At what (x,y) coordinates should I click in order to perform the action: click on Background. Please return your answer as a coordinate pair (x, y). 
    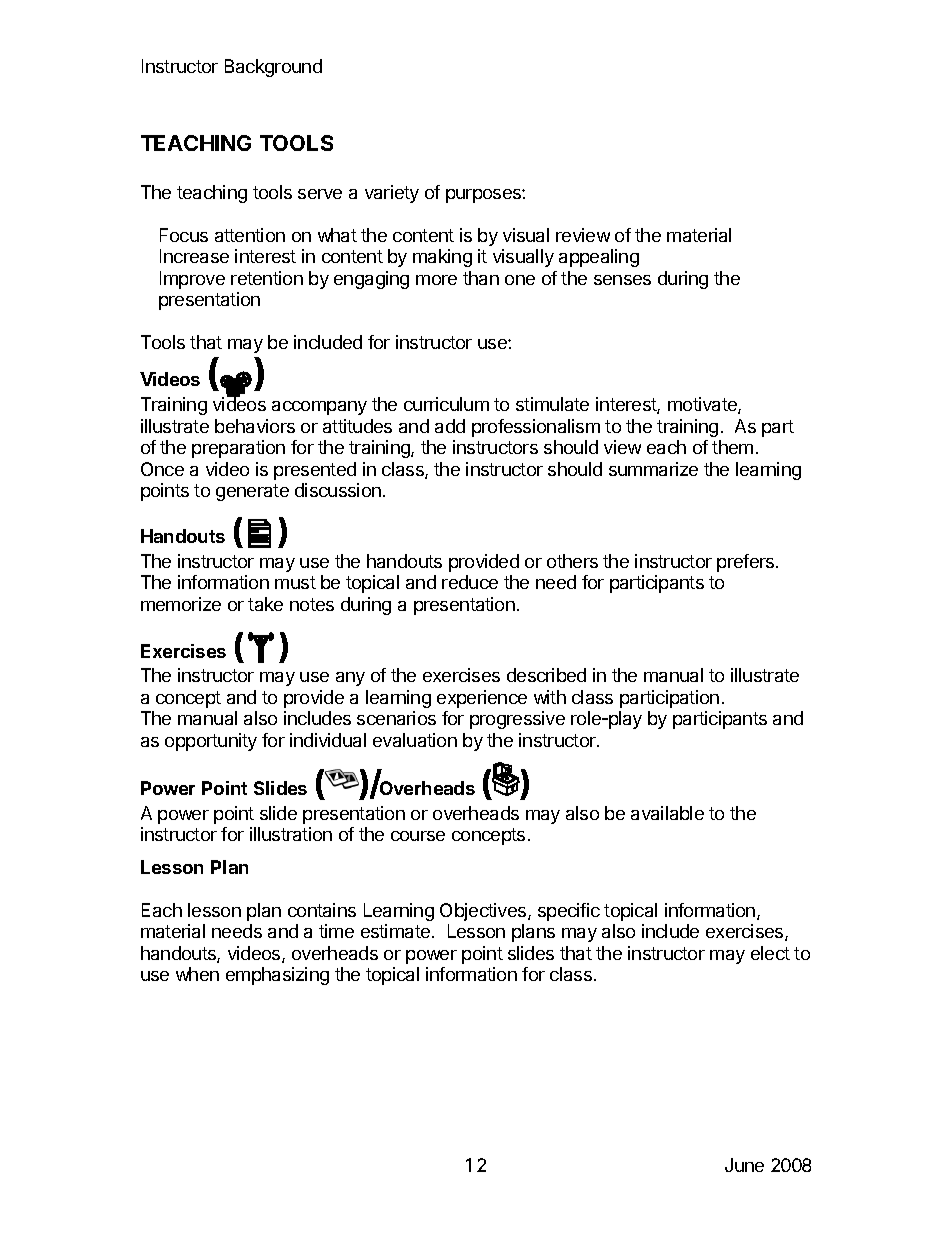
    Looking at the image, I should click on (273, 68).
